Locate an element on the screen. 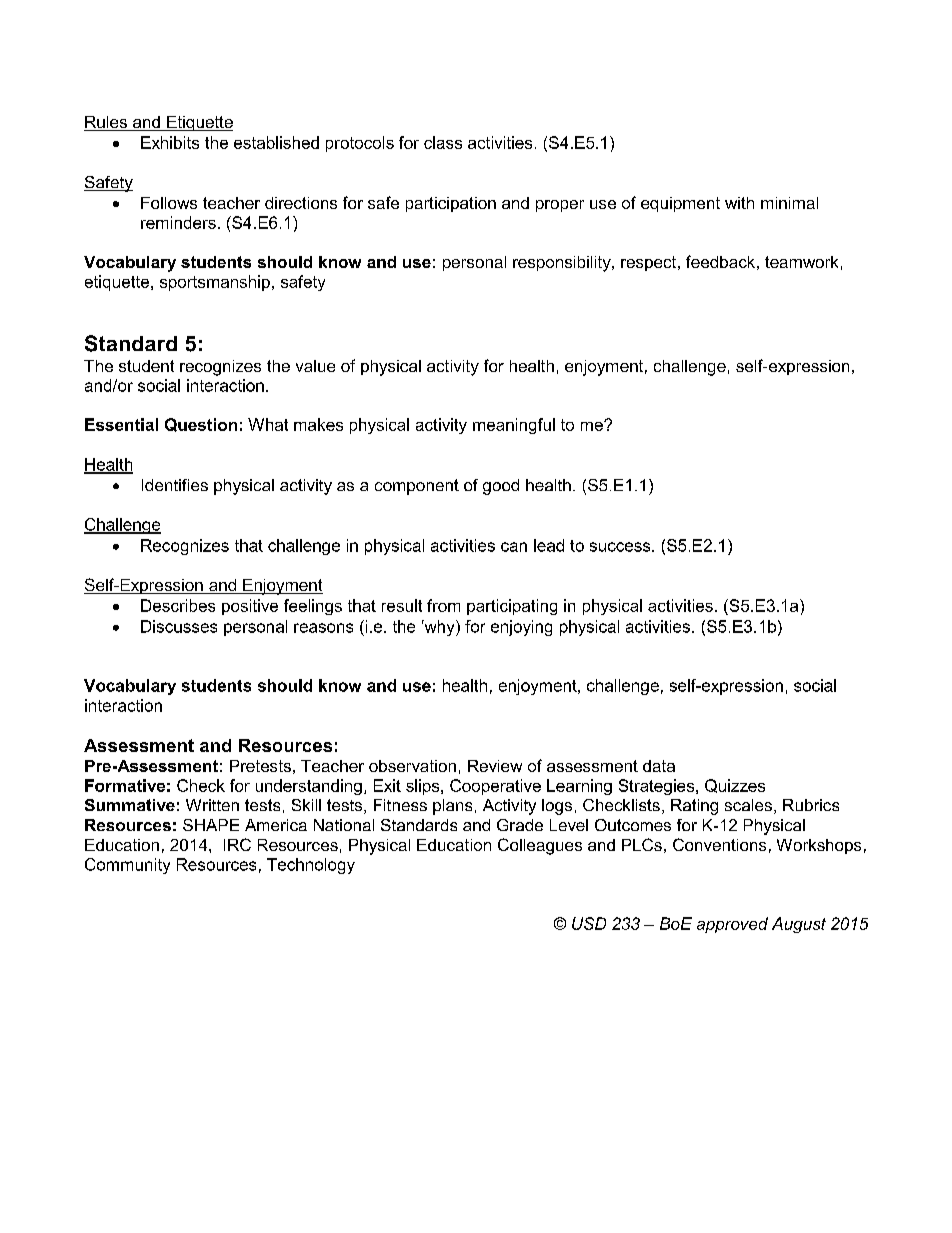 The image size is (952, 1233). teamwork is located at coordinates (801, 262).
